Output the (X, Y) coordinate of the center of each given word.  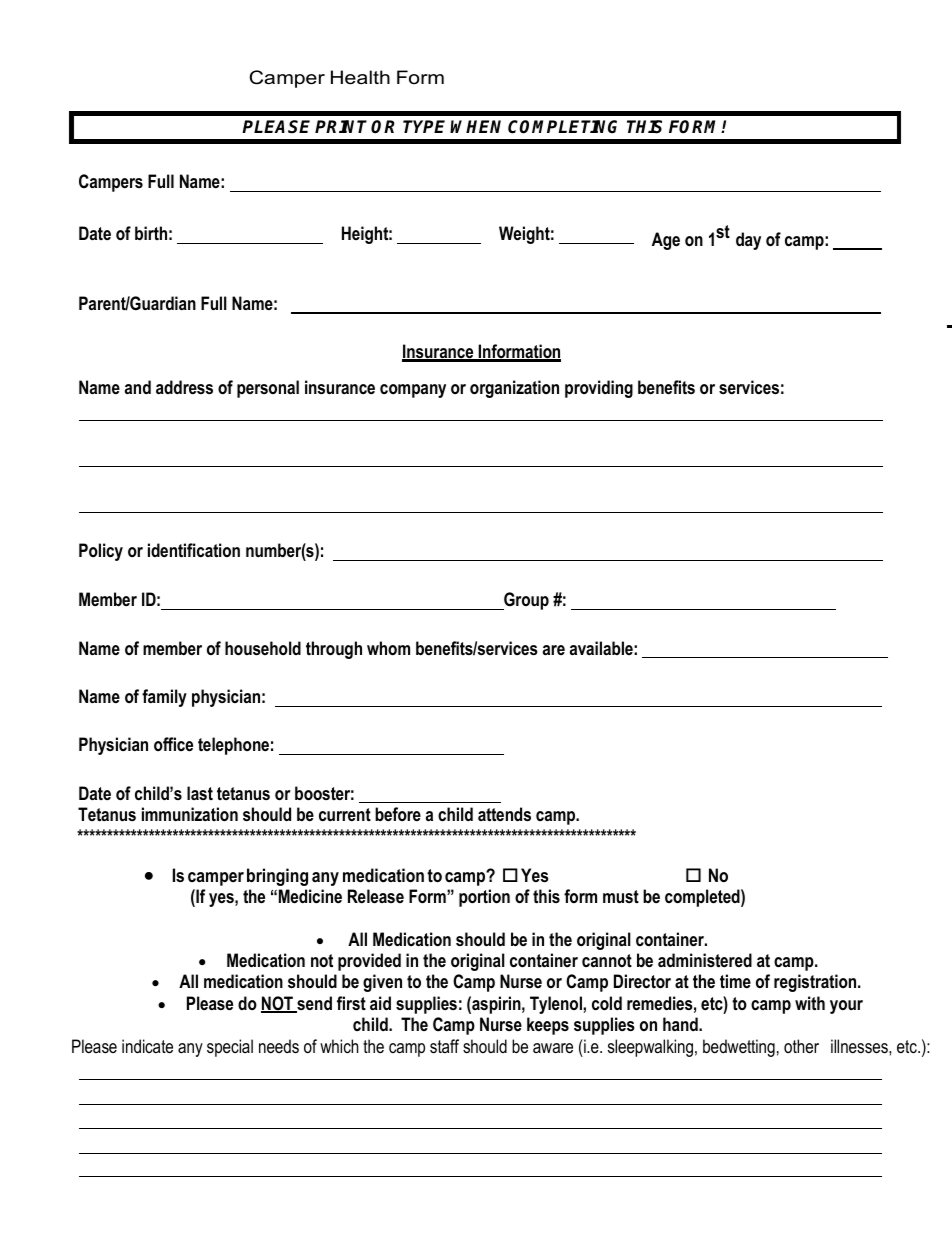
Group (525, 601)
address (184, 387)
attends (504, 814)
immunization (190, 814)
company (413, 391)
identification (194, 550)
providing (599, 389)
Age (666, 241)
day (748, 241)
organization (514, 389)
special (230, 1048)
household (263, 648)
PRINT (341, 126)
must (621, 896)
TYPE (424, 126)
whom (388, 648)
